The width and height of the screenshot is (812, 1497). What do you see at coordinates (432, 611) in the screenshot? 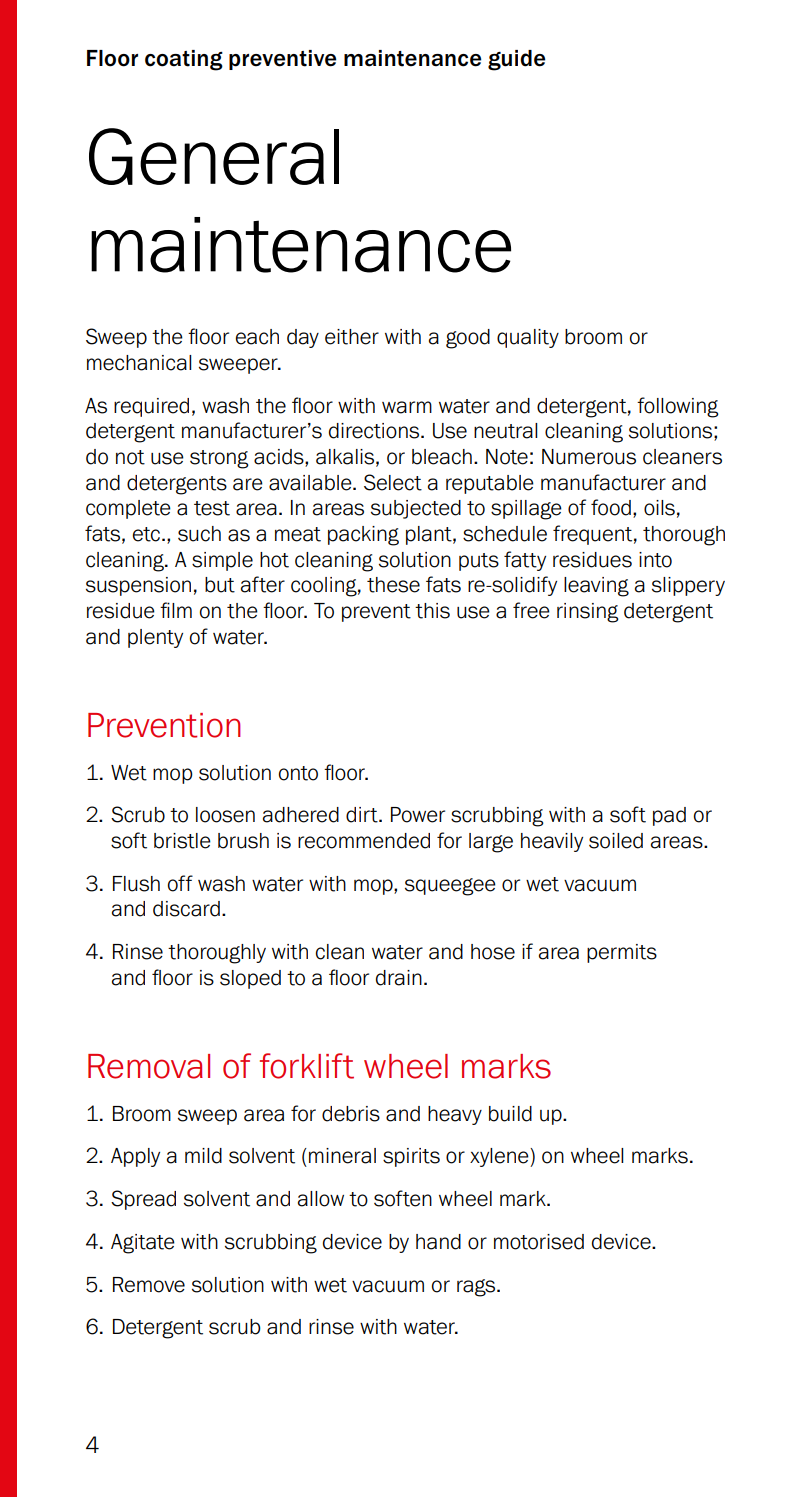
I see `this` at bounding box center [432, 611].
